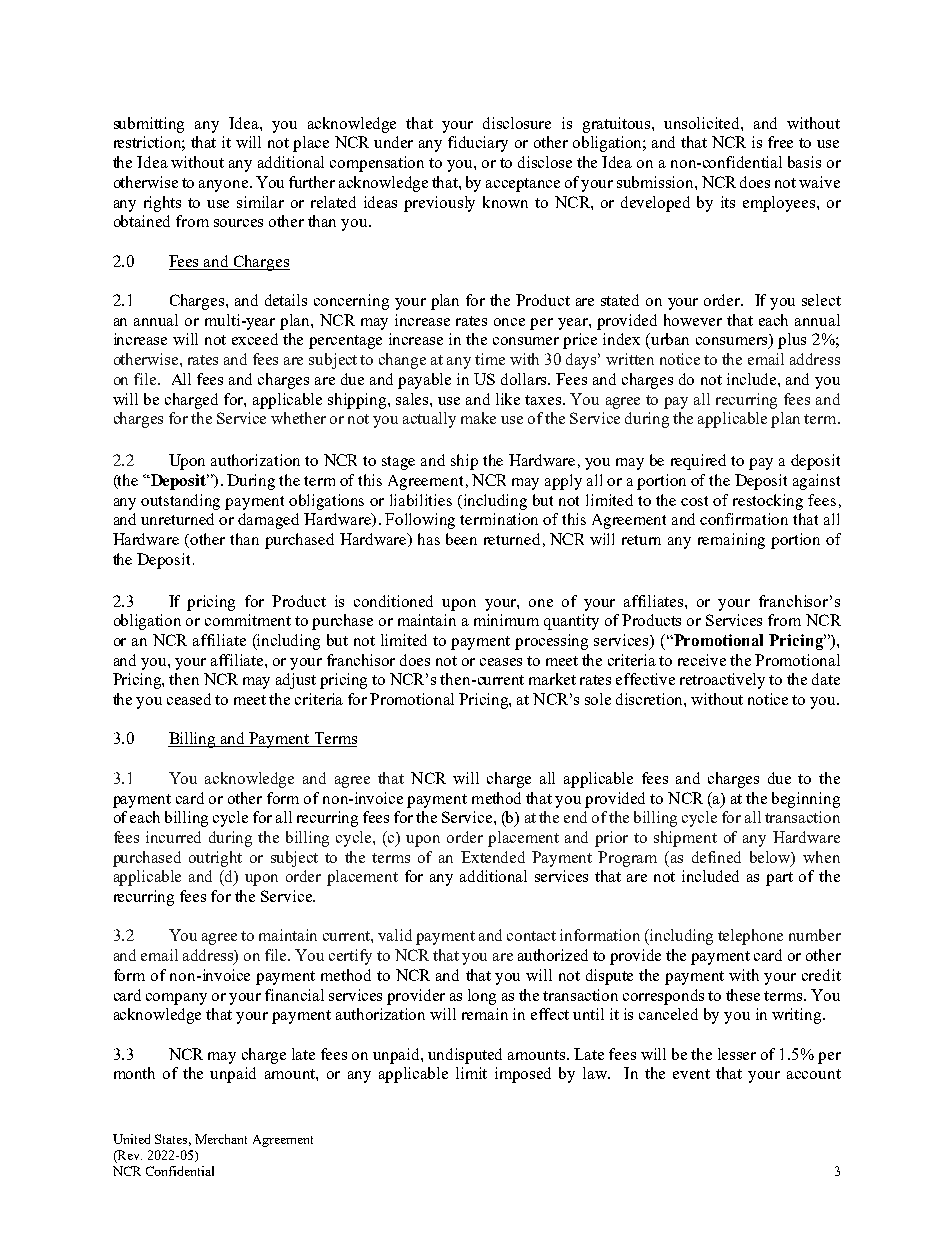  What do you see at coordinates (744, 519) in the document?
I see `confirmation` at bounding box center [744, 519].
